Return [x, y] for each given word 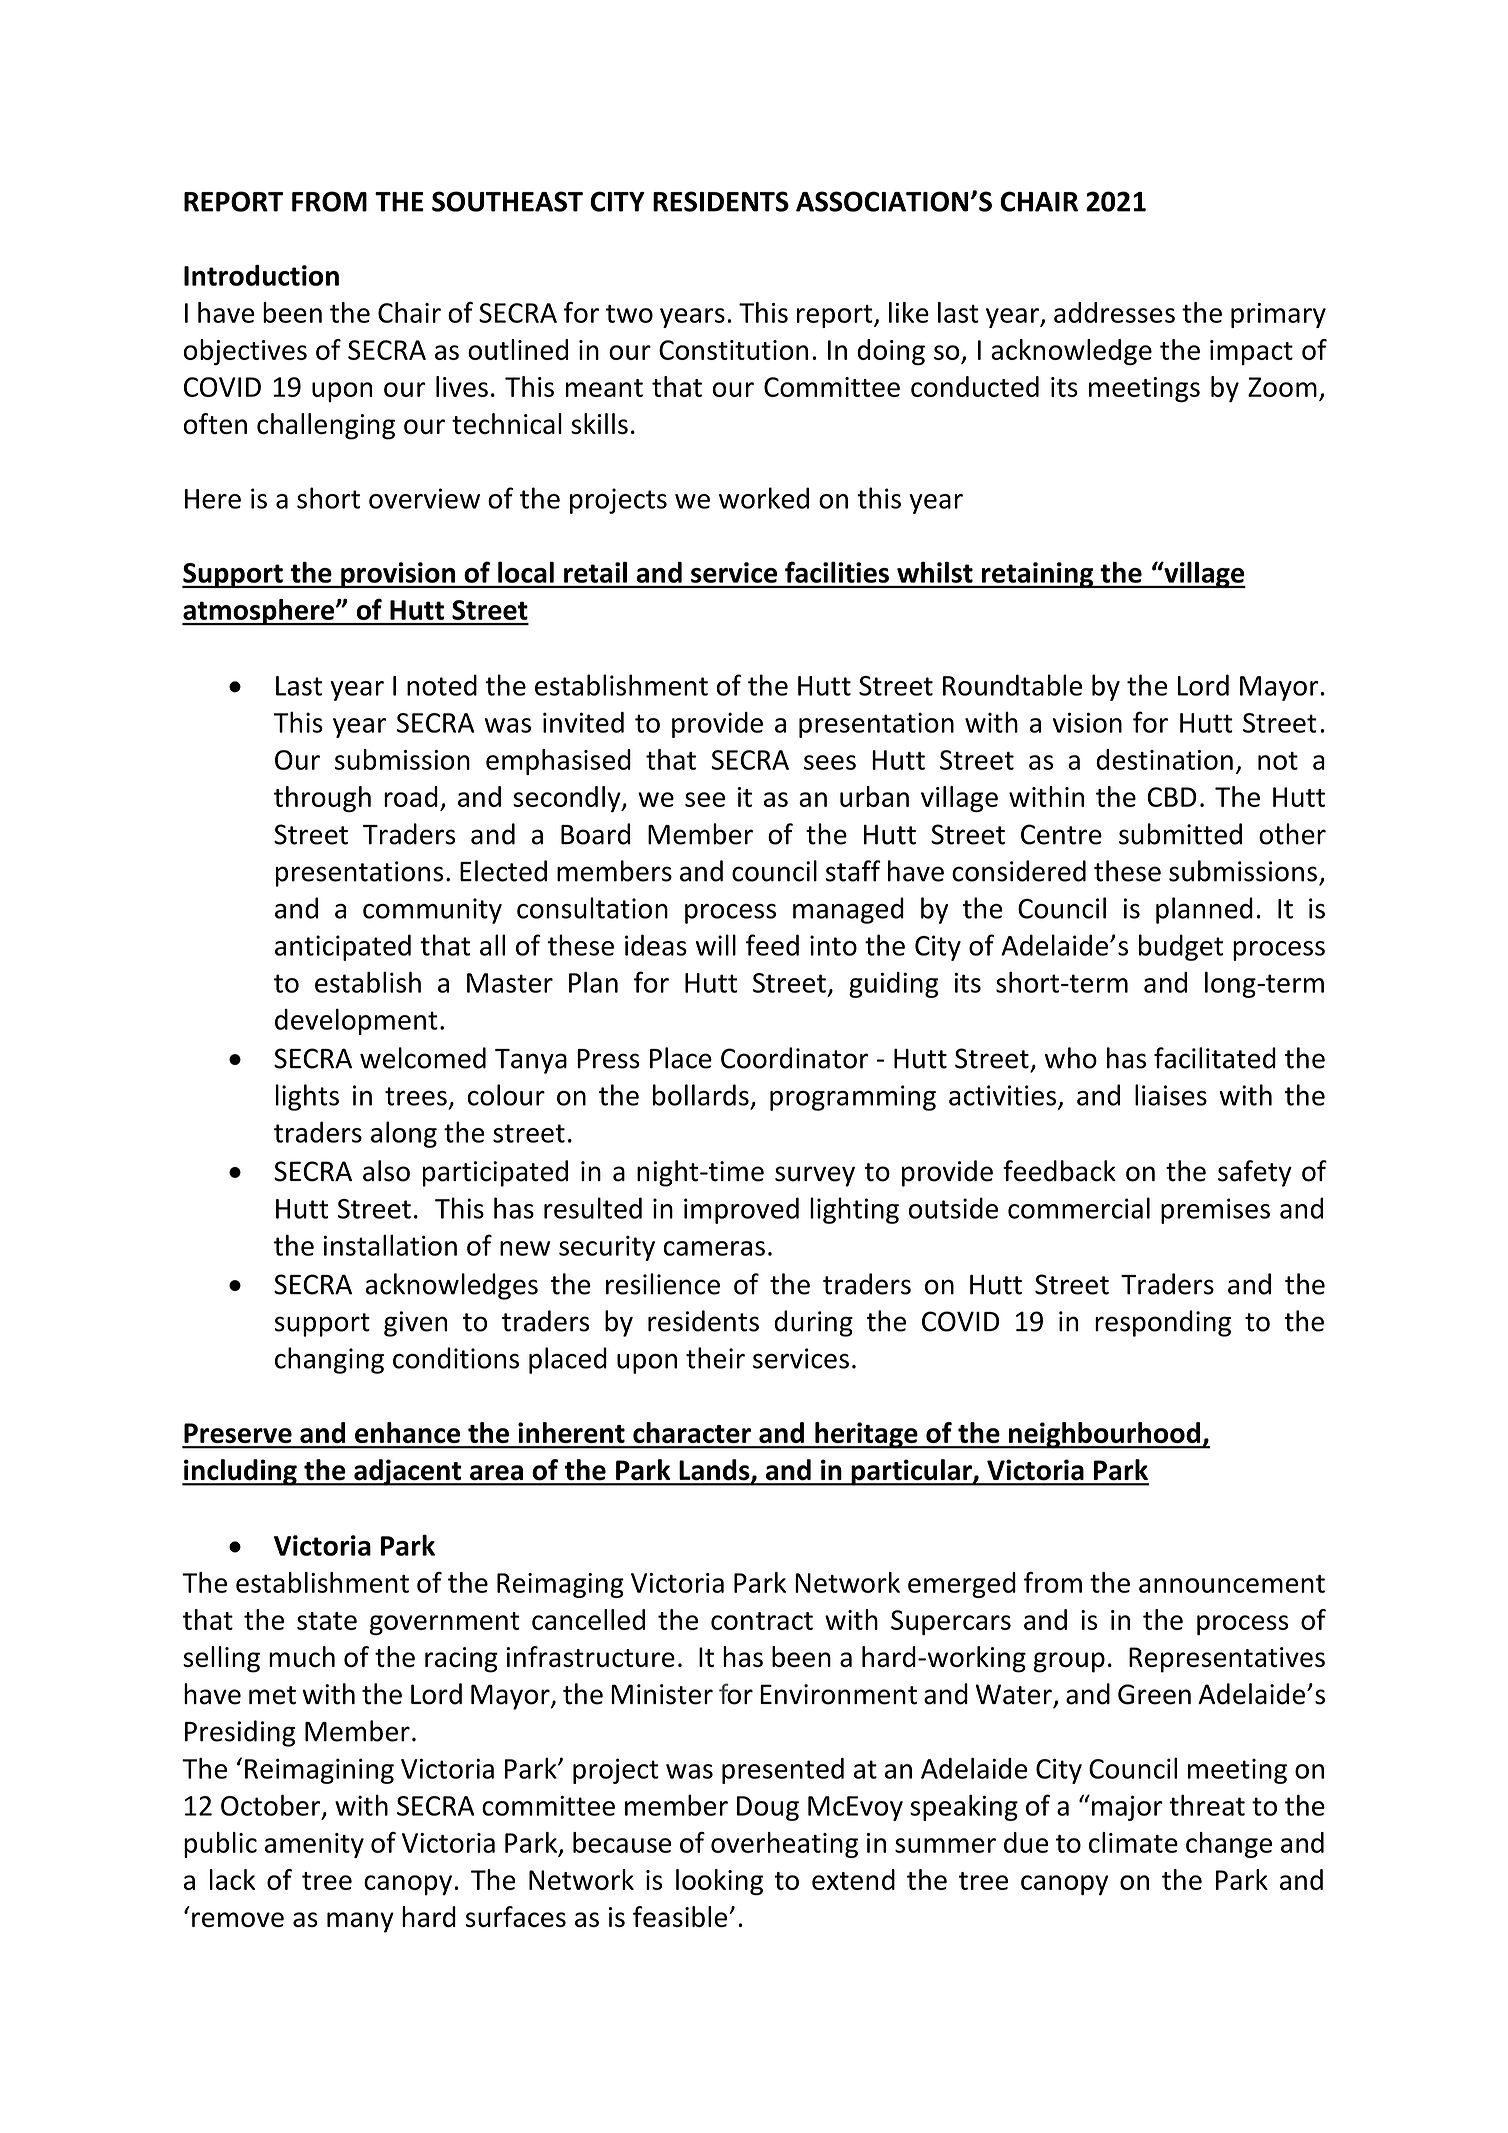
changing [329, 1360]
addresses [1114, 312]
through [322, 799]
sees [830, 762]
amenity [314, 1845]
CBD [1172, 797]
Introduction [261, 275]
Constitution [733, 350]
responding [1163, 1323]
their [715, 1358]
